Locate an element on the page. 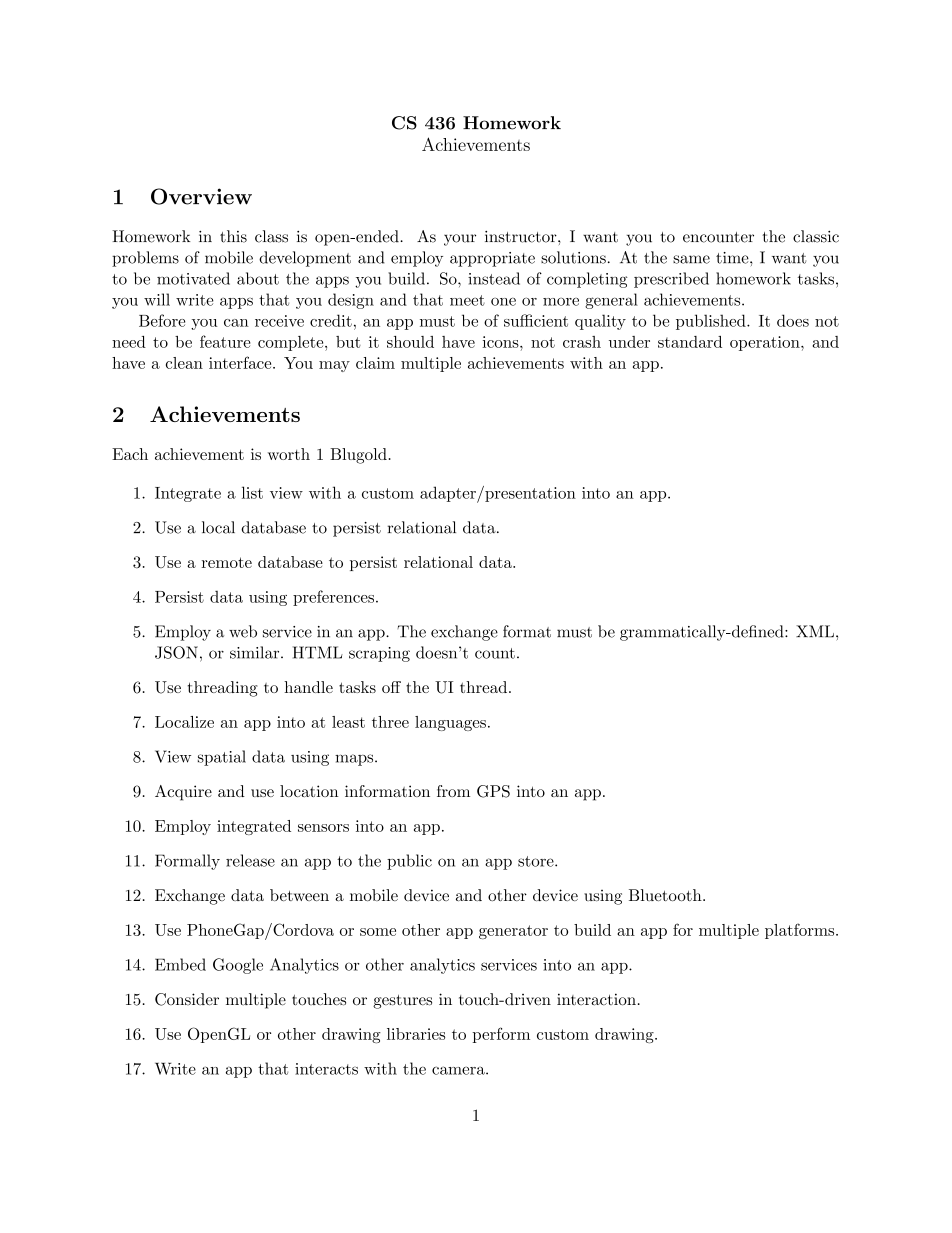  JSON is located at coordinates (176, 652).
